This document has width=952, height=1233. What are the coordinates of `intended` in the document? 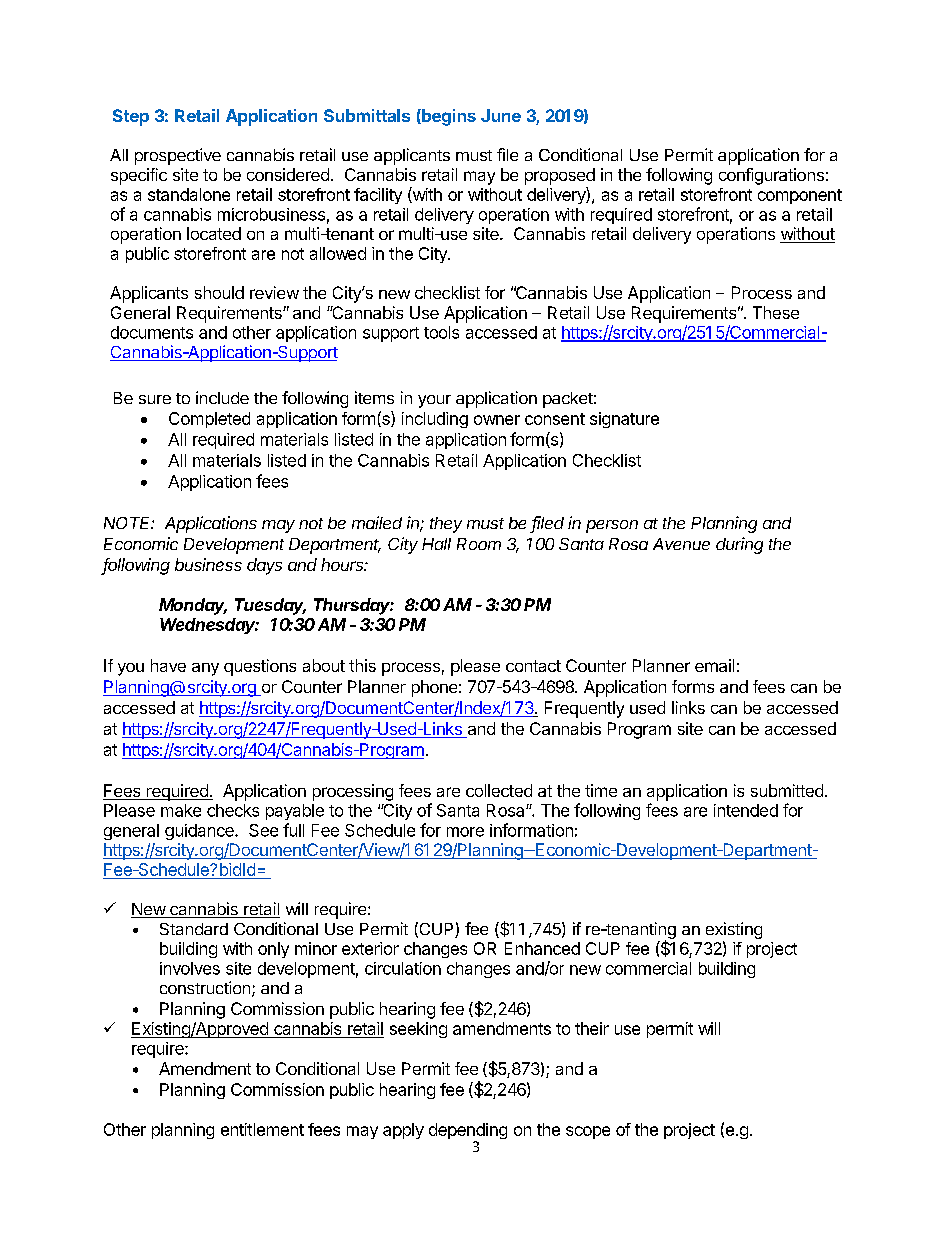 It's located at (746, 810).
